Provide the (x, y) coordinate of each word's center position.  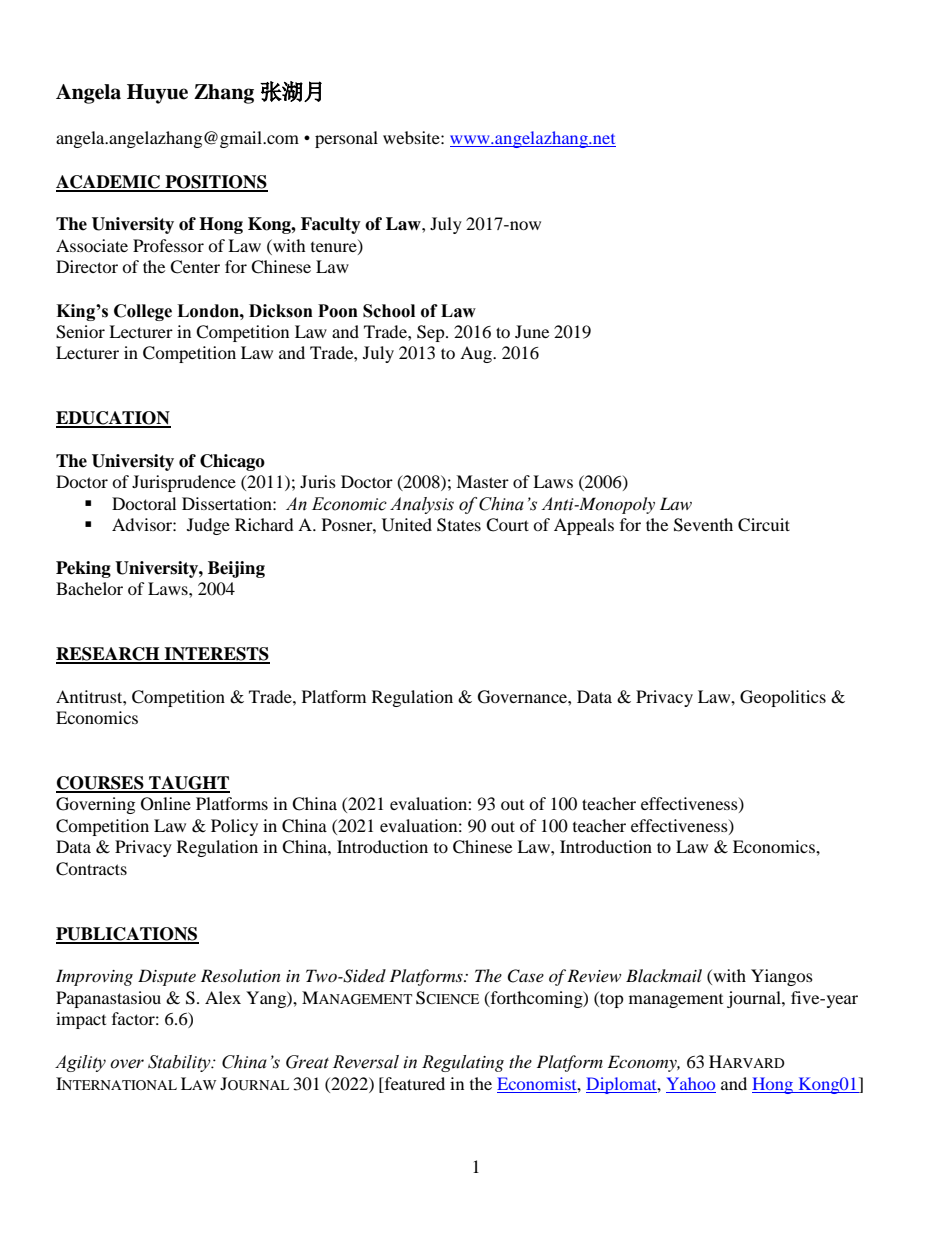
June (532, 331)
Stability (180, 1063)
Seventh (703, 525)
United (407, 525)
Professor (168, 245)
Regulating (463, 1063)
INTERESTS (216, 655)
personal (346, 139)
